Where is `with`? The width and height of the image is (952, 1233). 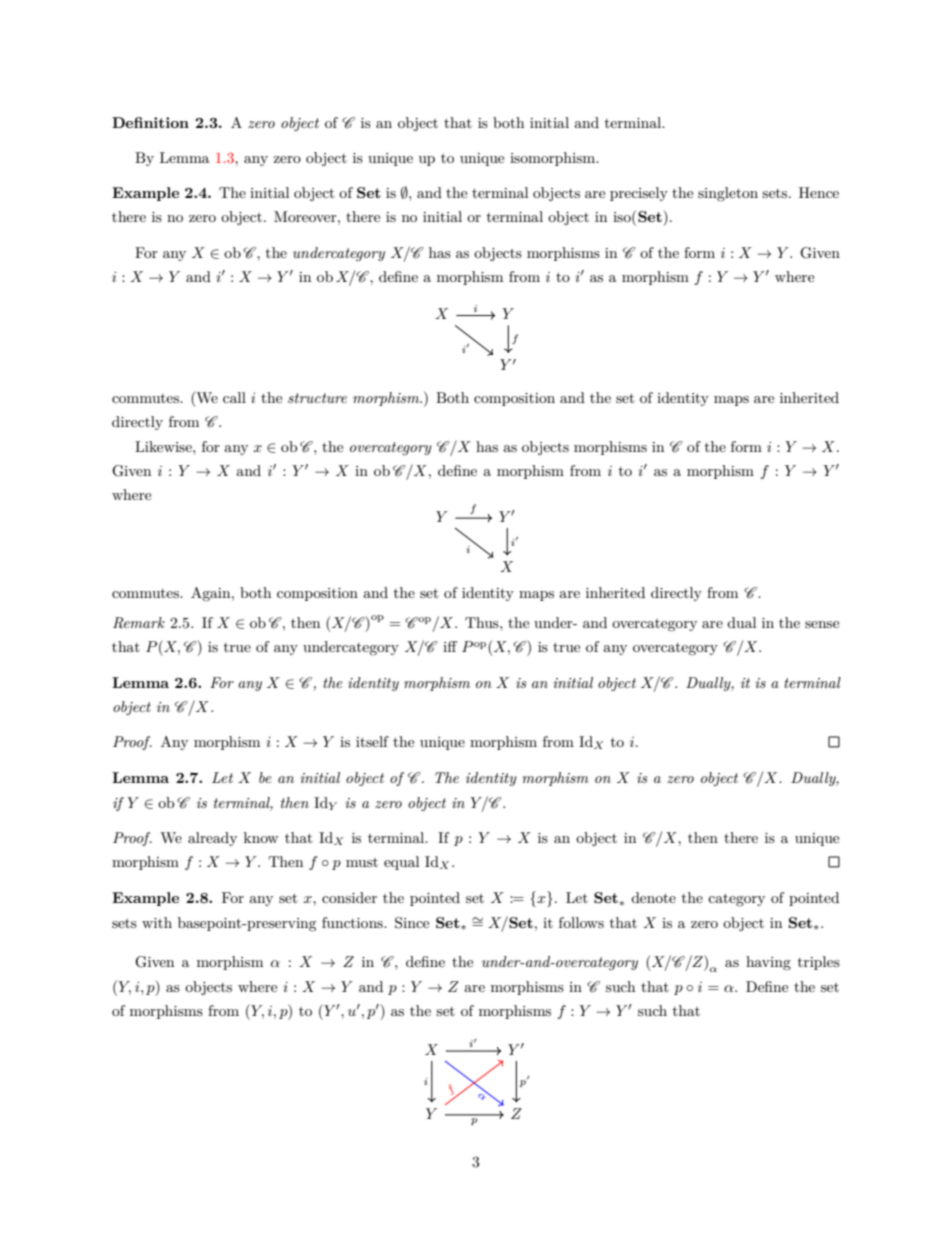
with is located at coordinates (157, 922).
